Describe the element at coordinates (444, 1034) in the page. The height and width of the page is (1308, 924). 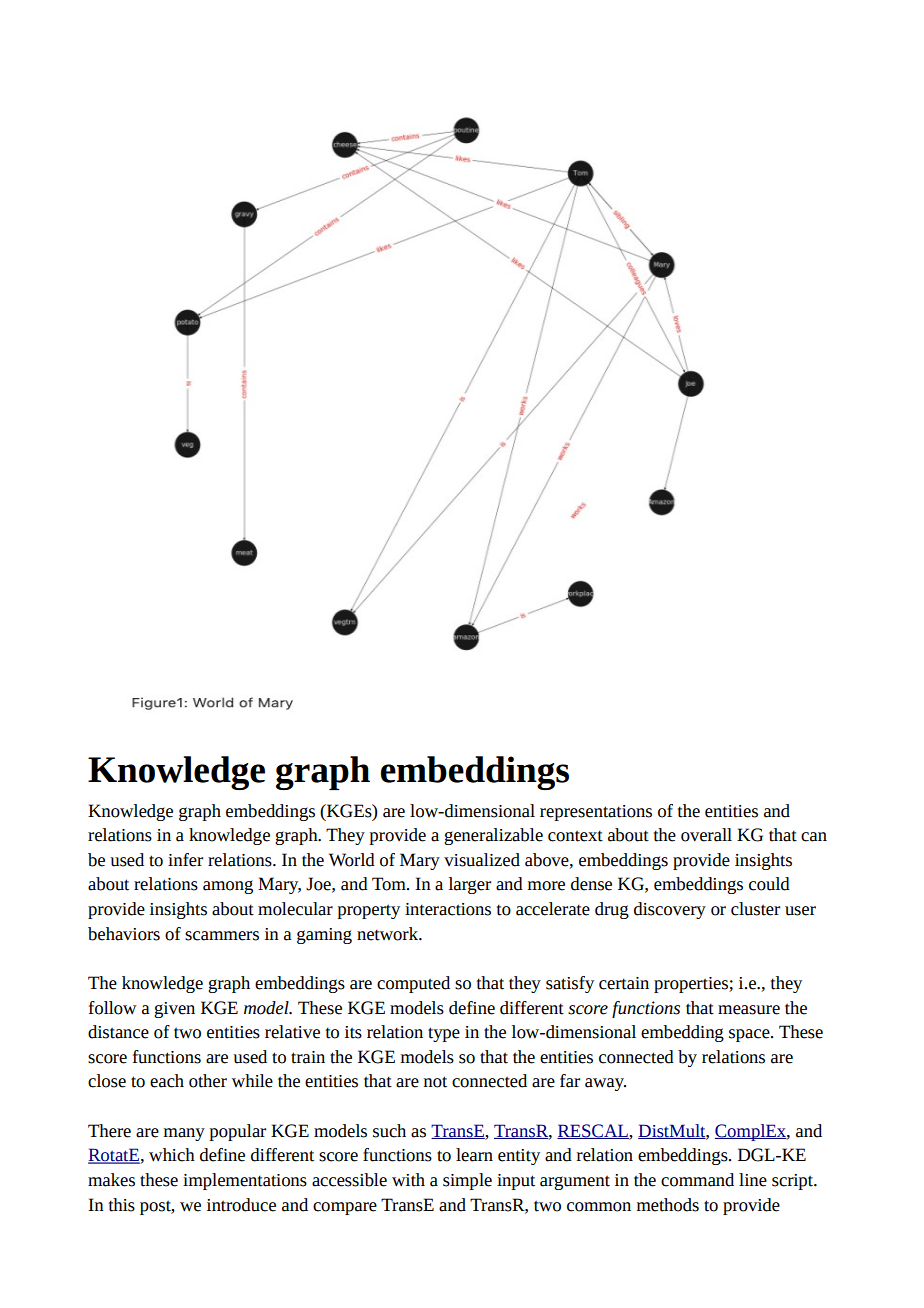
I see `type` at that location.
